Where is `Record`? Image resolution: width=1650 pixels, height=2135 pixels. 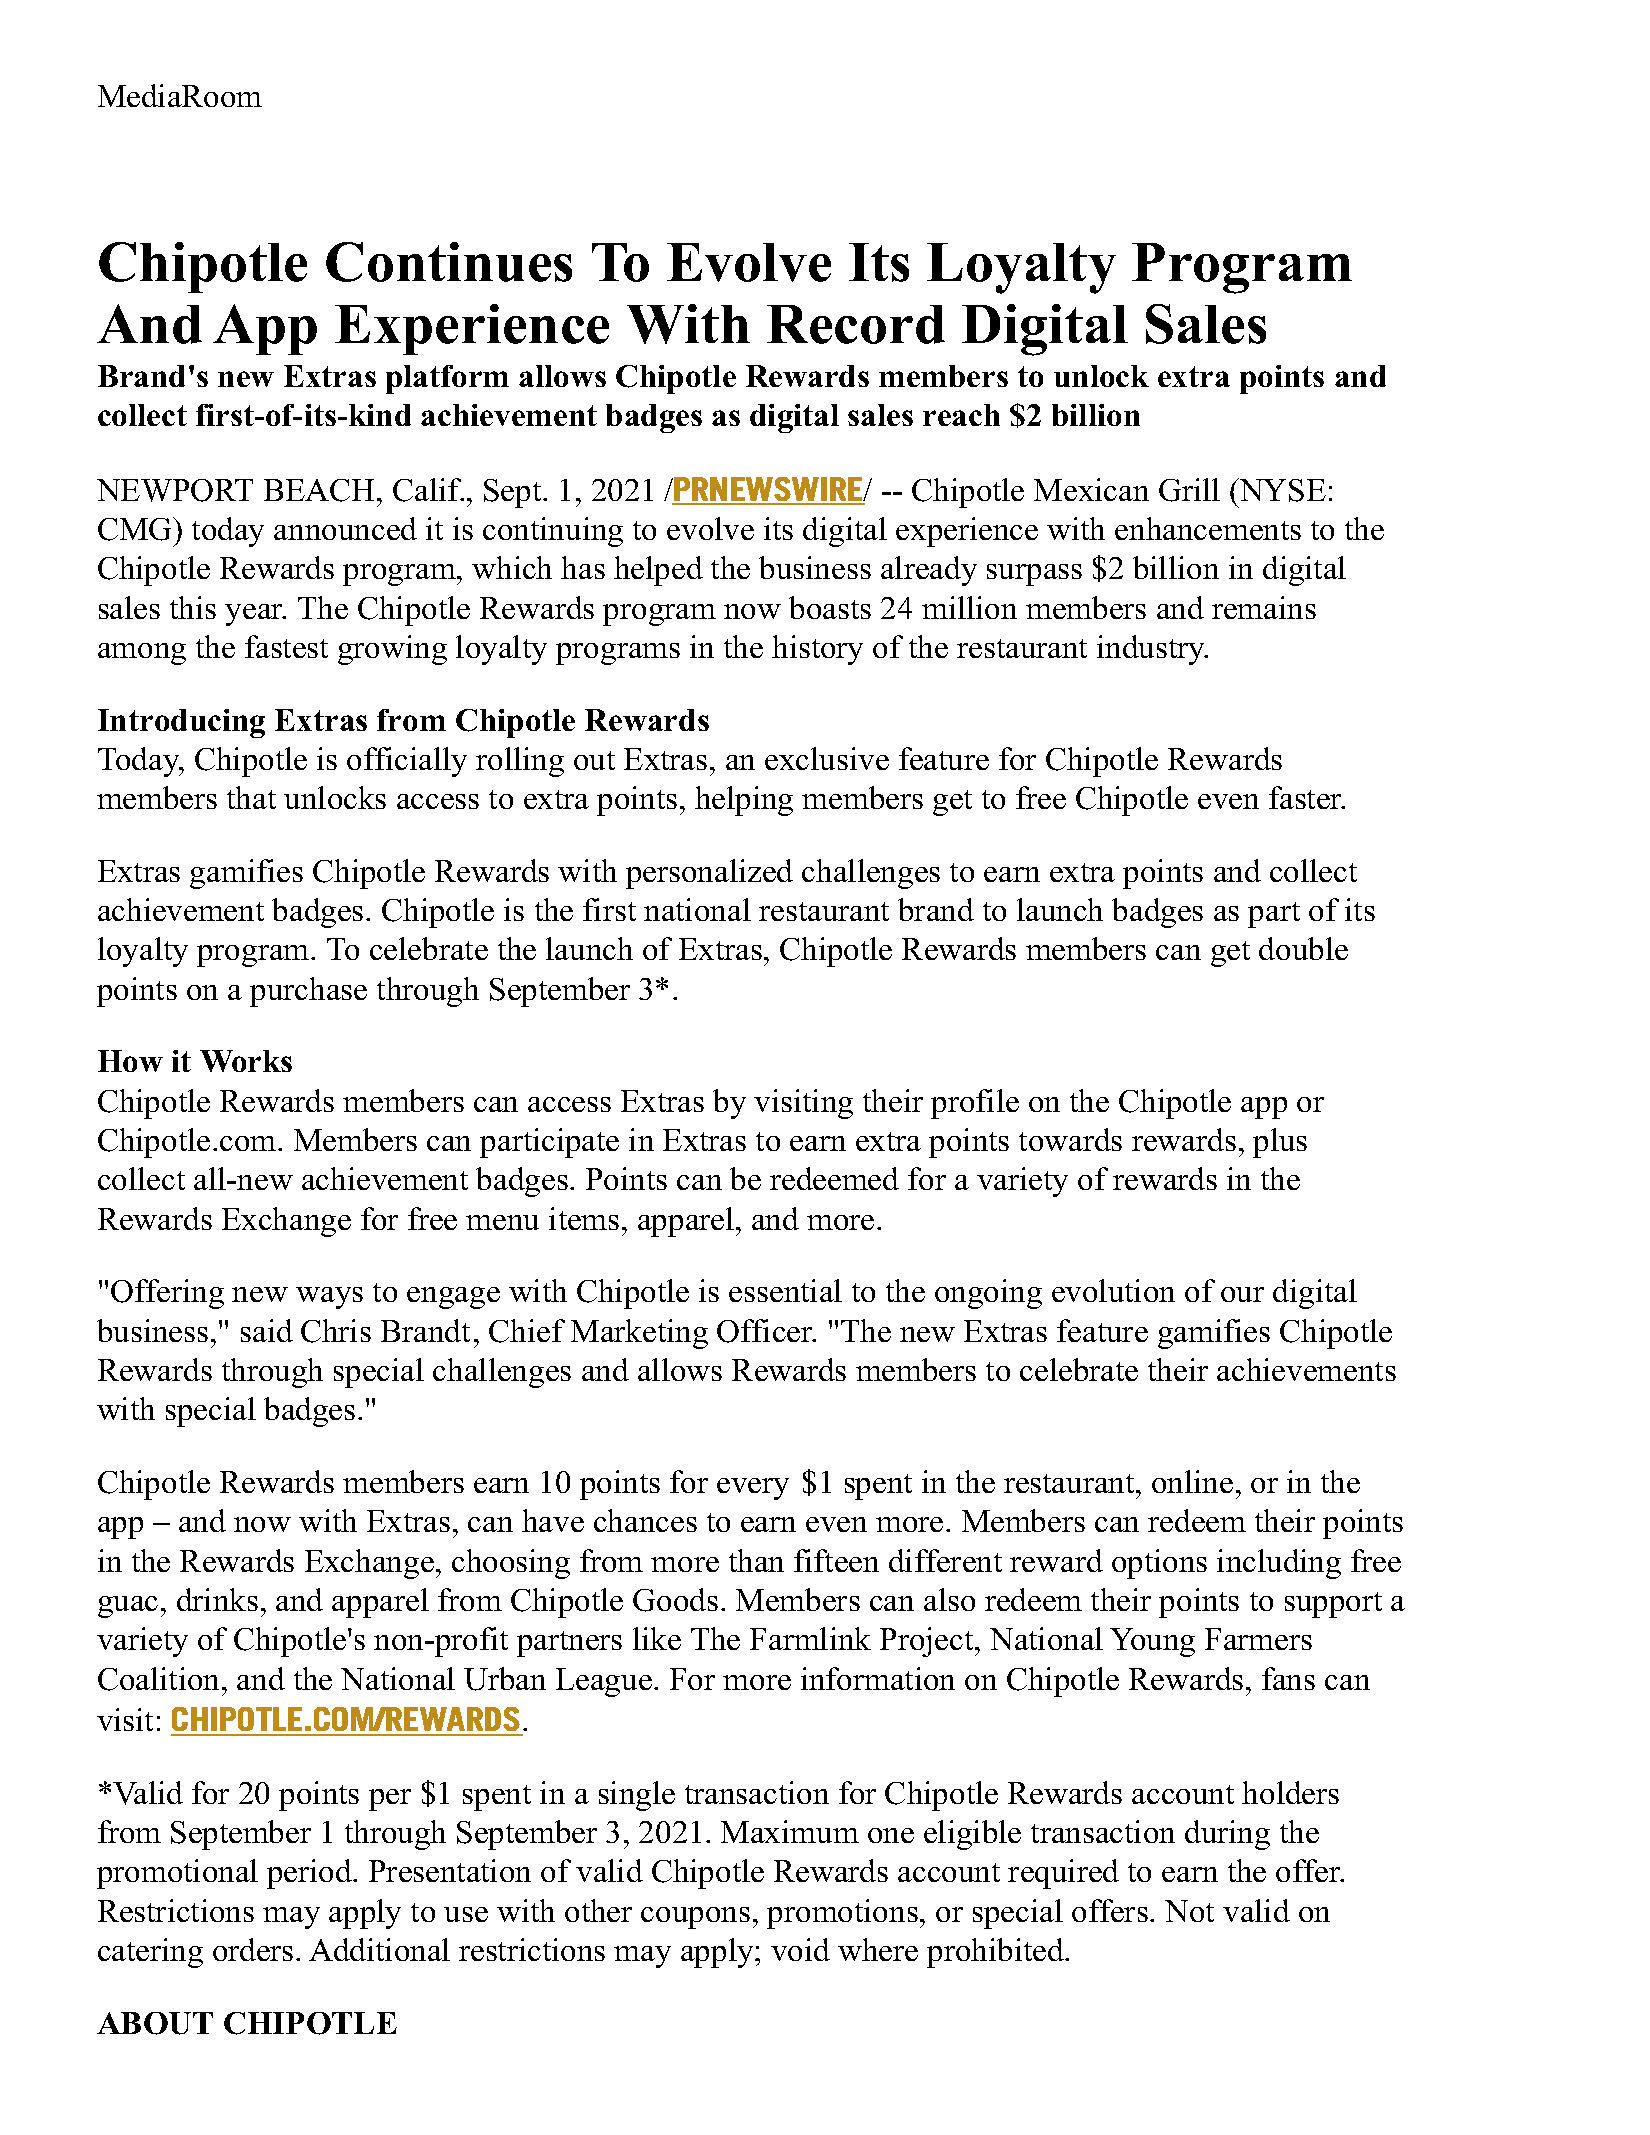 Record is located at coordinates (856, 324).
